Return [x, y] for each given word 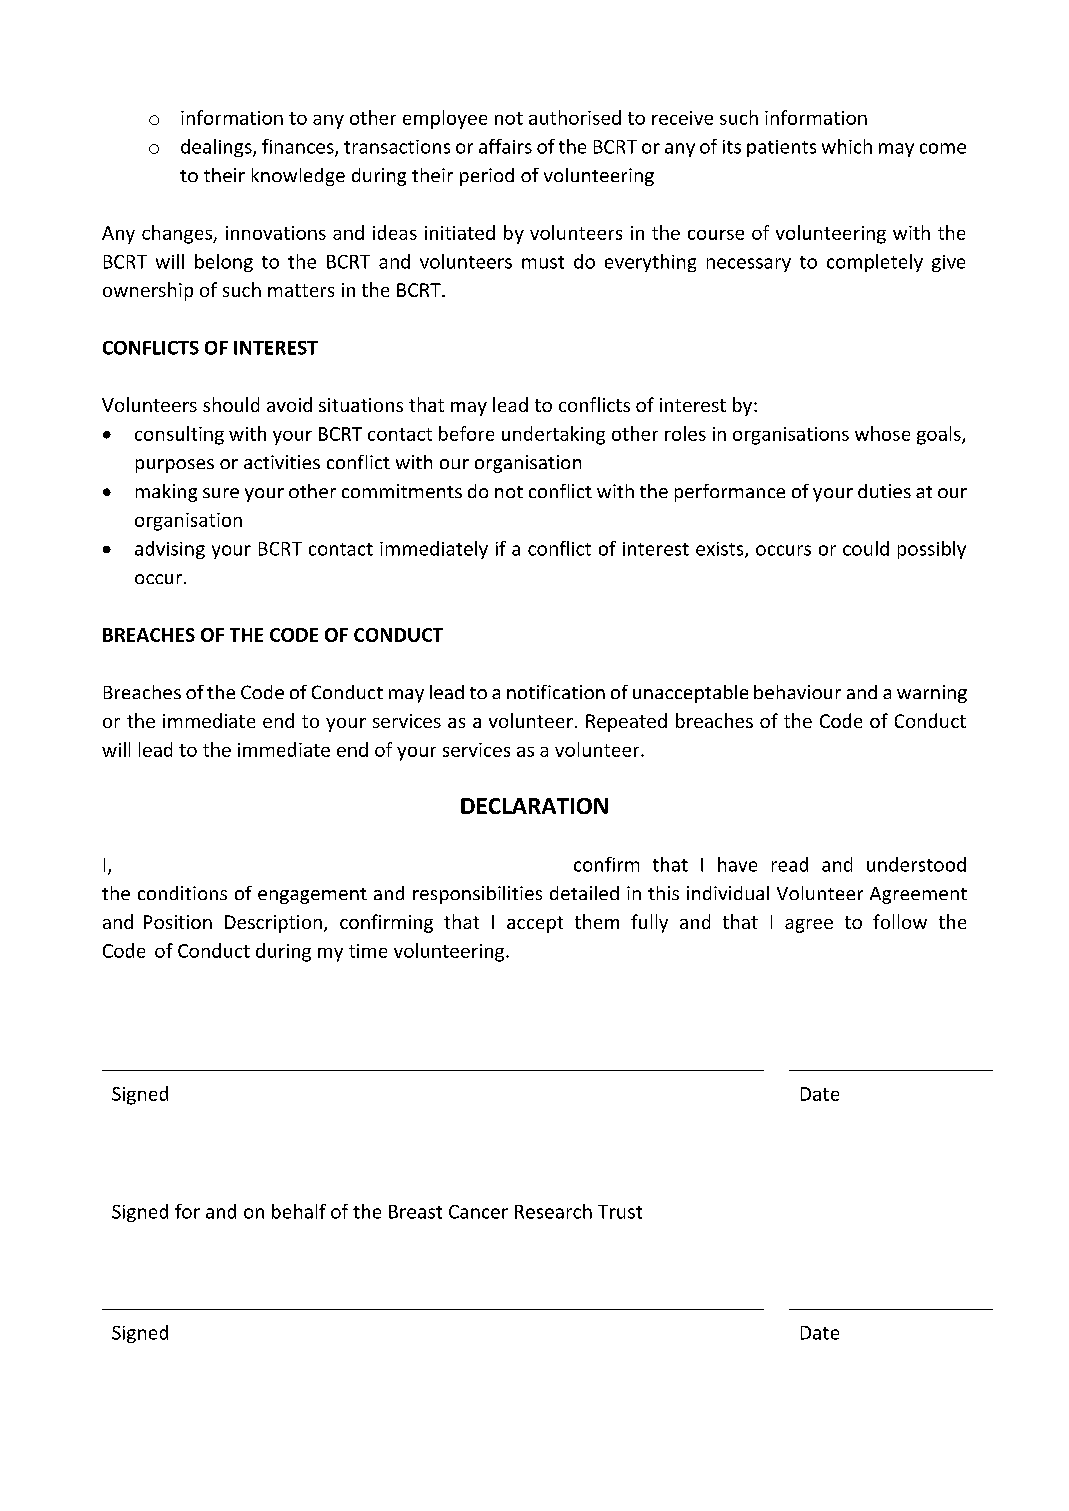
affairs [505, 146]
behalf [299, 1211]
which [847, 146]
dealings [217, 148]
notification [556, 692]
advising [170, 550]
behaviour [797, 692]
